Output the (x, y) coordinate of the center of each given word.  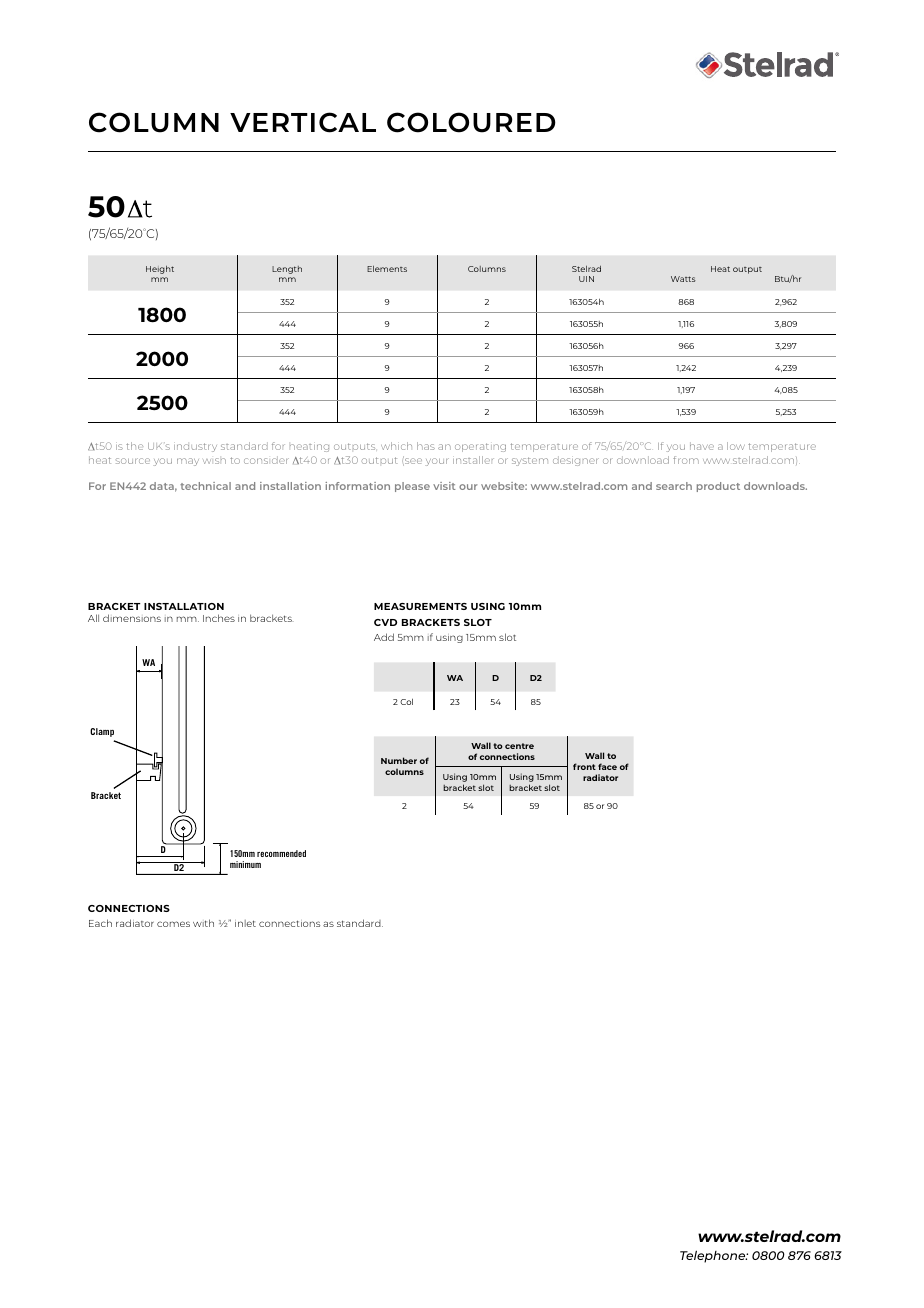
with (203, 923)
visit (444, 486)
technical (205, 486)
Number (399, 760)
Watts (683, 279)
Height (160, 270)
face (607, 766)
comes (173, 924)
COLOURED (471, 122)
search (674, 486)
